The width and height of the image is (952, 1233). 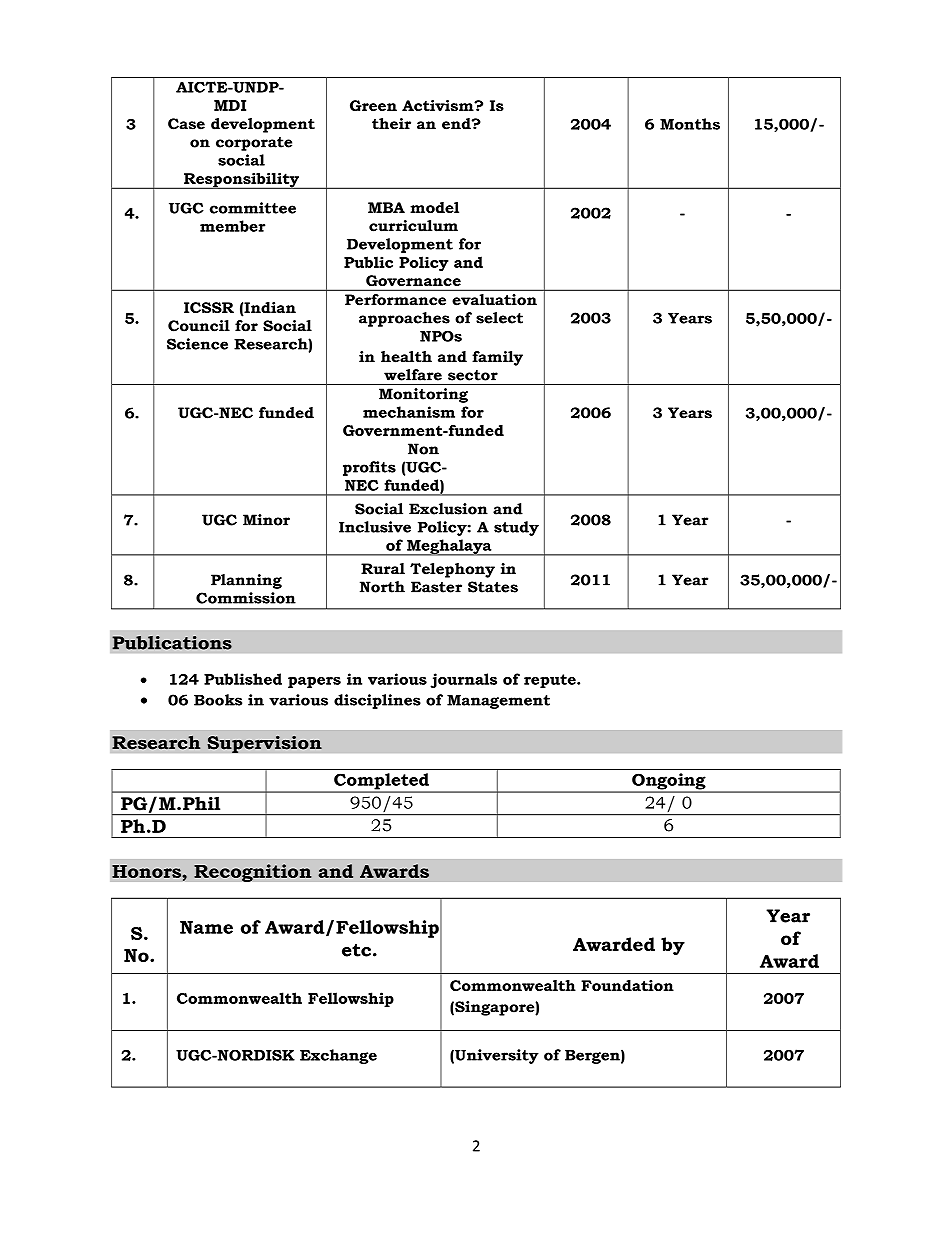 What do you see at coordinates (516, 528) in the image?
I see `study` at bounding box center [516, 528].
